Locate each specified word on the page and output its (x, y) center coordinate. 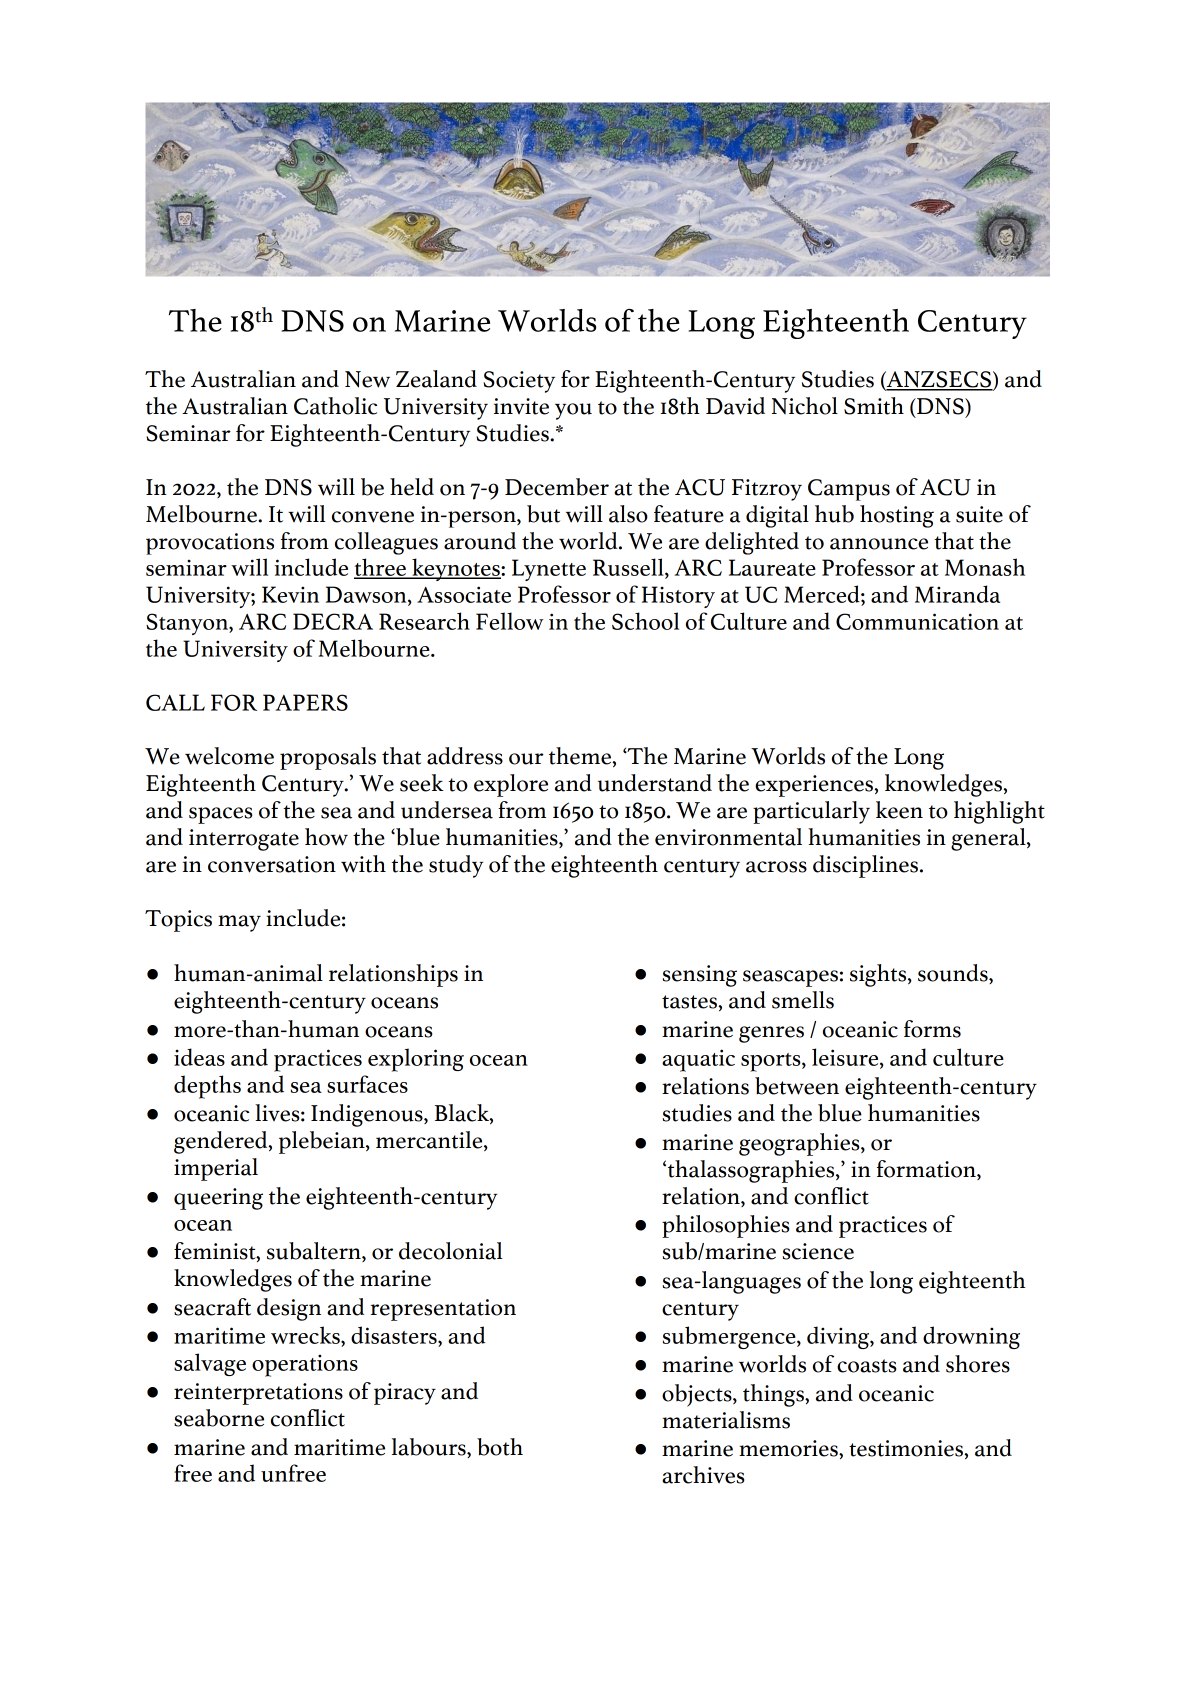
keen (899, 810)
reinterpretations (258, 1394)
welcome (229, 756)
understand (655, 783)
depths (207, 1087)
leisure (846, 1058)
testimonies (907, 1448)
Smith (874, 406)
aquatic (698, 1060)
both (500, 1447)
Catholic (335, 406)
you (573, 411)
